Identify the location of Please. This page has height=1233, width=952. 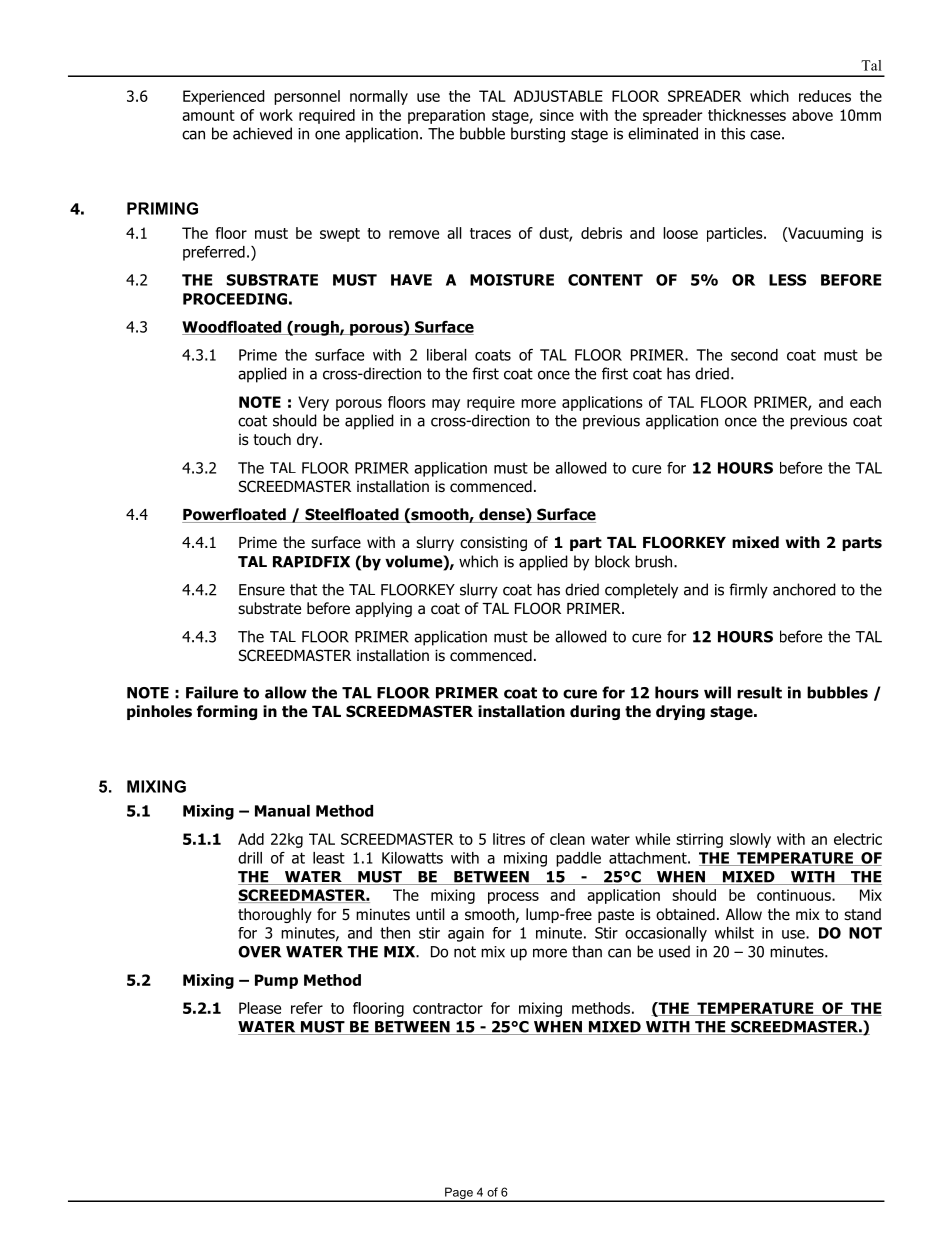
(260, 1008).
